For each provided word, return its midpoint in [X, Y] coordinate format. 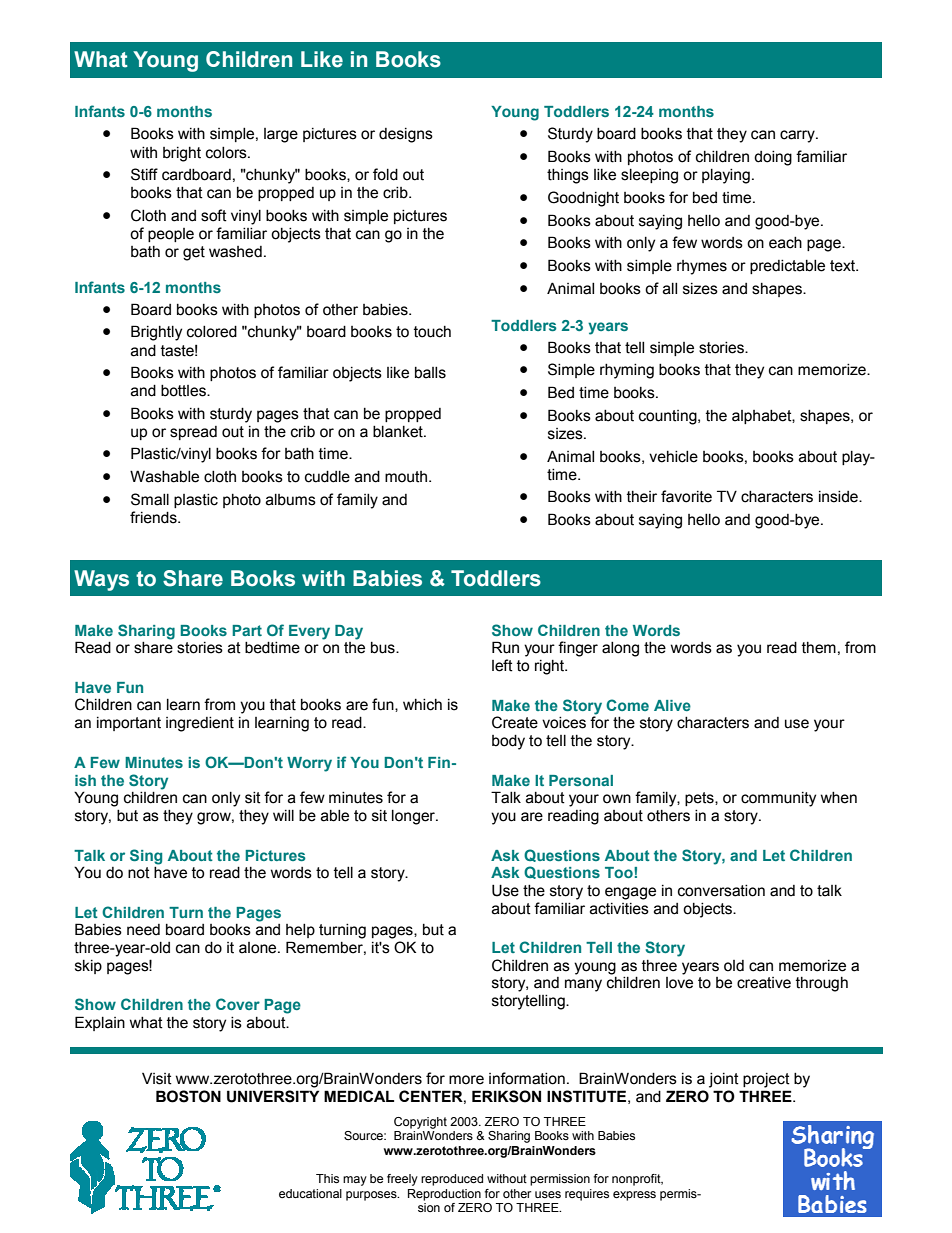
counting [669, 417]
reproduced [452, 1180]
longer [415, 817]
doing [773, 158]
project [766, 1080]
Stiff [144, 174]
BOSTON [188, 1096]
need [143, 930]
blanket [399, 432]
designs [406, 135]
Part [247, 630]
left [502, 665]
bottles [184, 391]
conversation [721, 891]
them [819, 648]
